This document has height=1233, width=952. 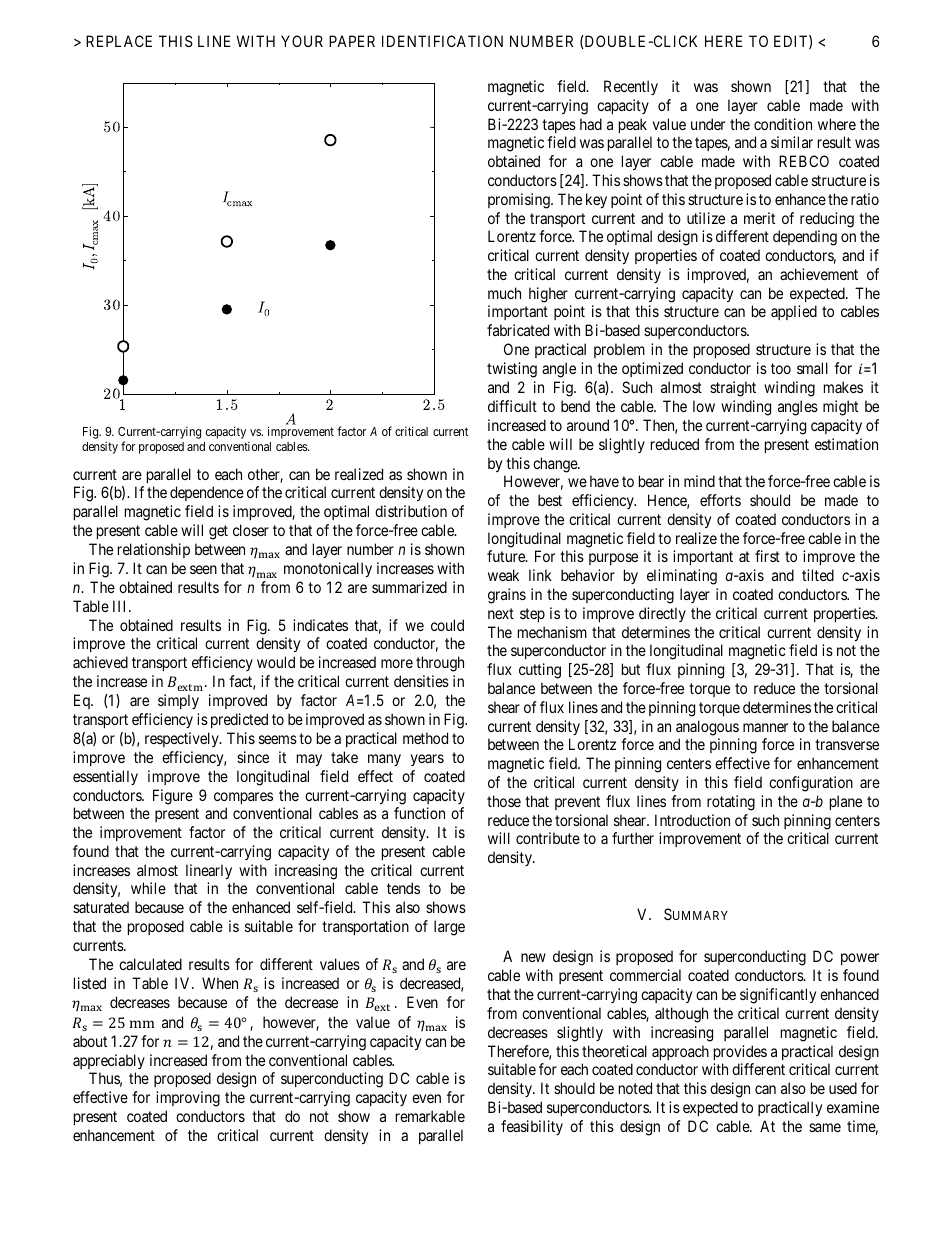 What do you see at coordinates (430, 1116) in the document?
I see `remarkable` at bounding box center [430, 1116].
